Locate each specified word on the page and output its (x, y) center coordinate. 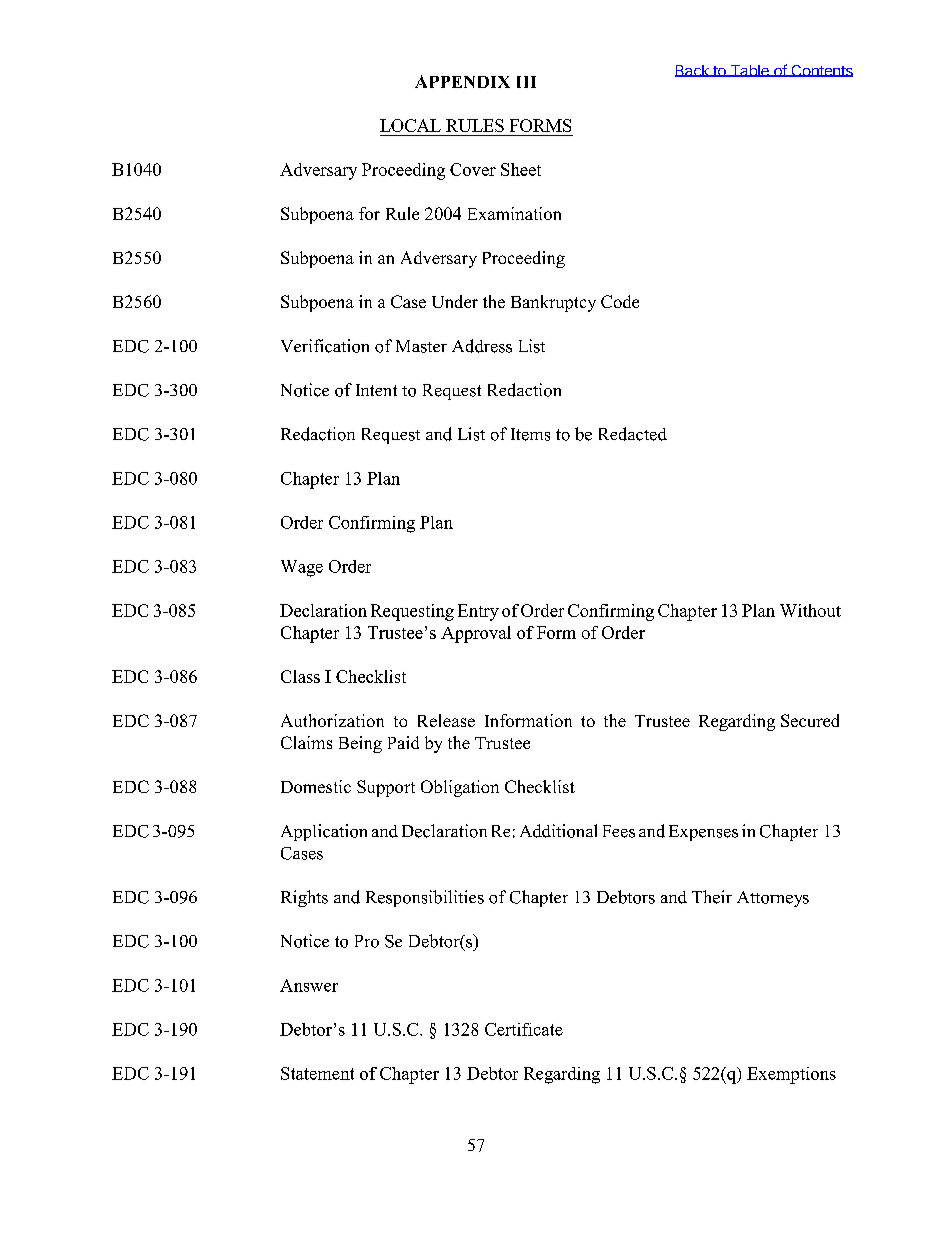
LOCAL (410, 125)
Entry (478, 612)
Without (810, 610)
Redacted (633, 434)
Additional (558, 831)
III (526, 82)
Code (620, 301)
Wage (302, 568)
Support (386, 788)
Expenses (703, 833)
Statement (317, 1073)
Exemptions (791, 1075)
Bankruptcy (553, 303)
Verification (325, 346)
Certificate (524, 1029)
